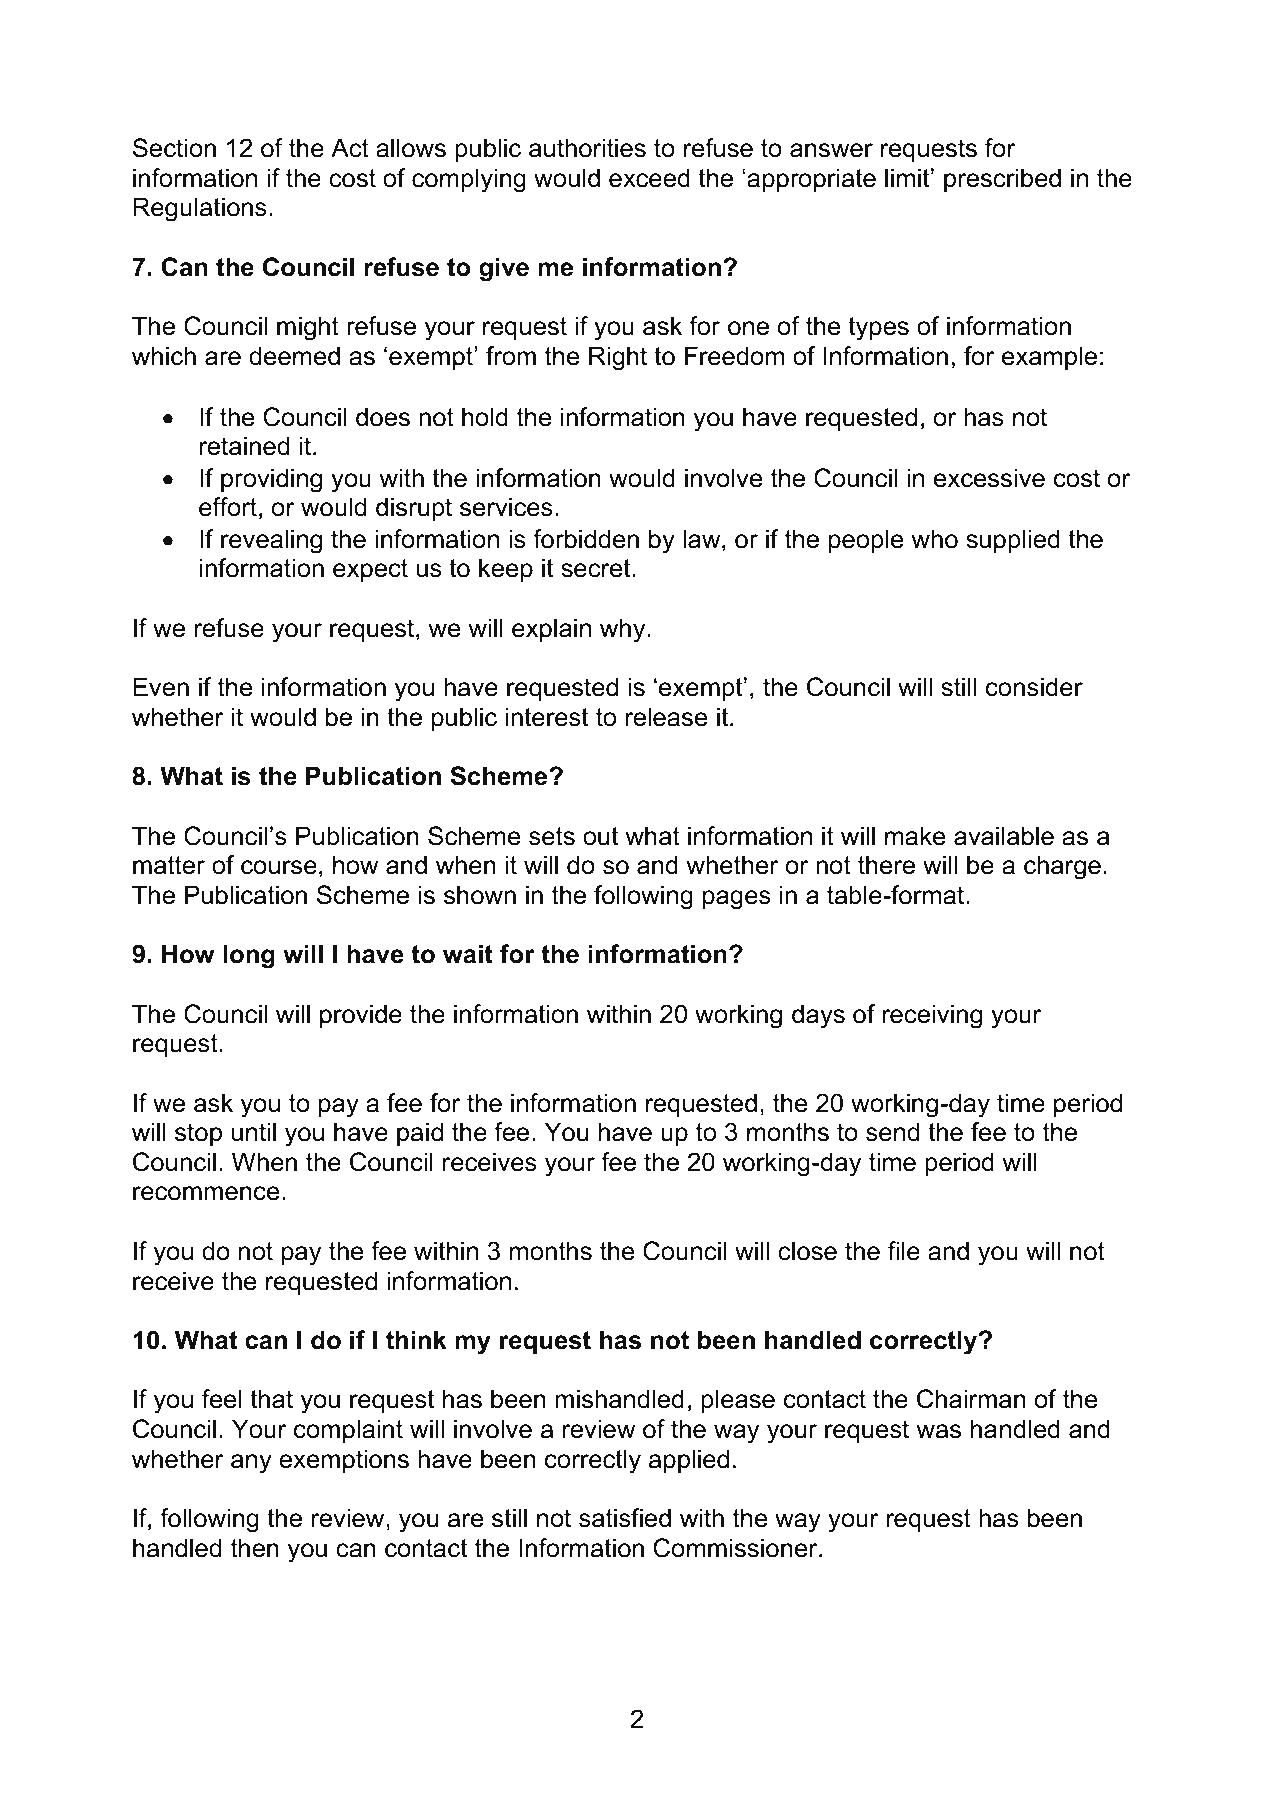 The image size is (1274, 1802). Describe the element at coordinates (892, 1132) in the screenshot. I see `send` at that location.
